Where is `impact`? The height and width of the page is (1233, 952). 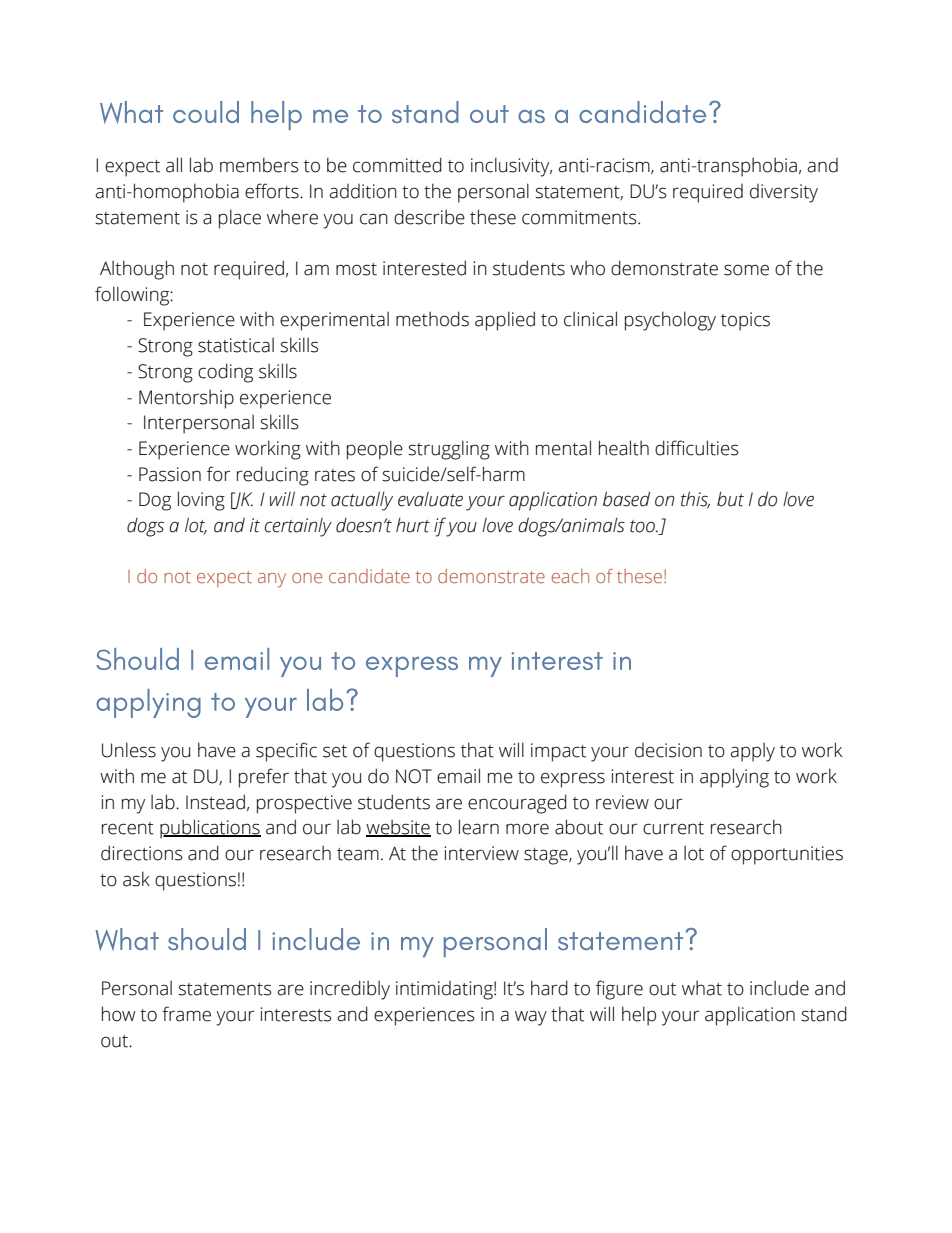
impact is located at coordinates (558, 752).
